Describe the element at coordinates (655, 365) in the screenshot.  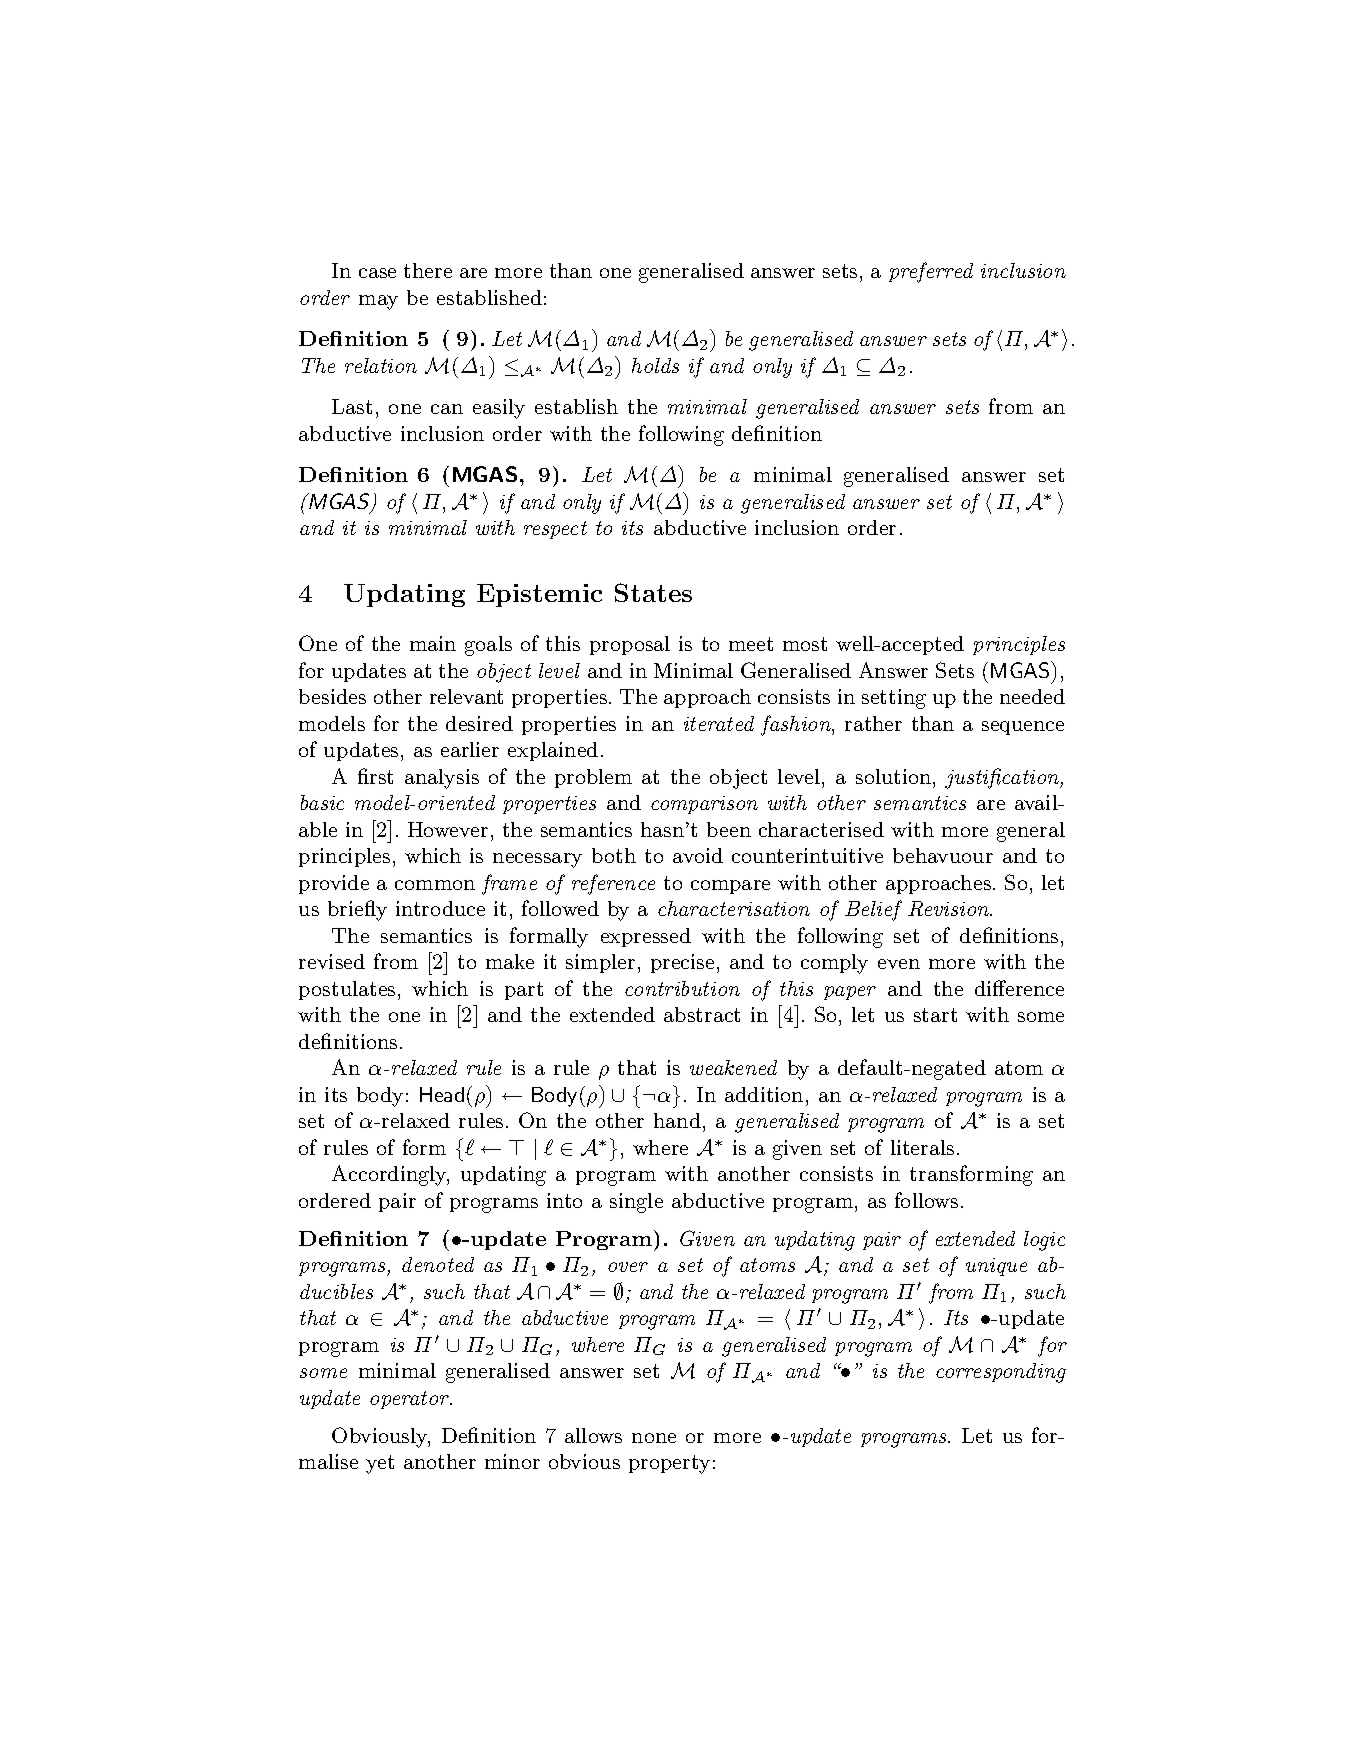
I see `holds` at that location.
